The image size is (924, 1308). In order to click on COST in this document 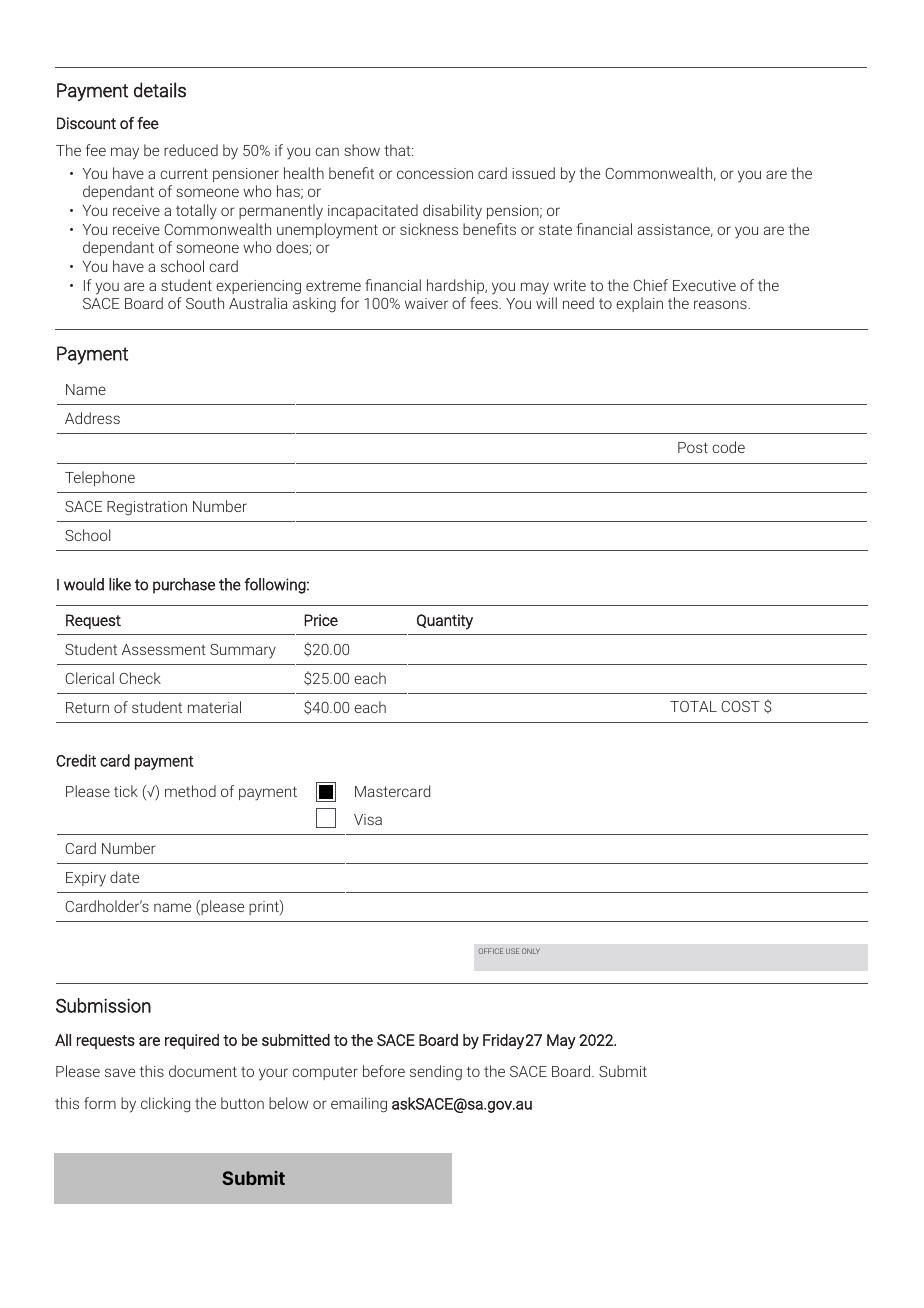, I will do `click(740, 706)`.
